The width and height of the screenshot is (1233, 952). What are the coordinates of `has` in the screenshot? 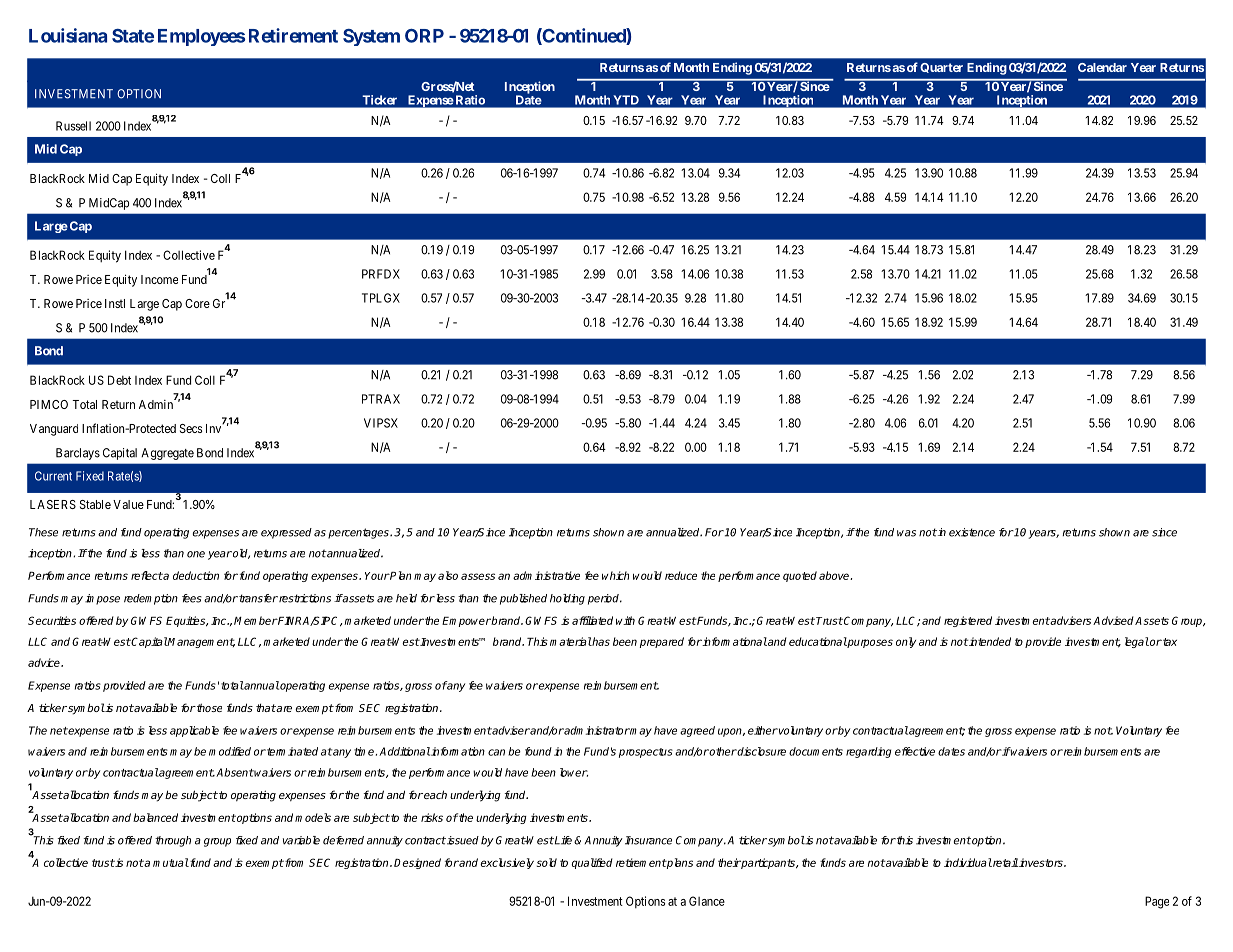 It's located at (600, 641).
